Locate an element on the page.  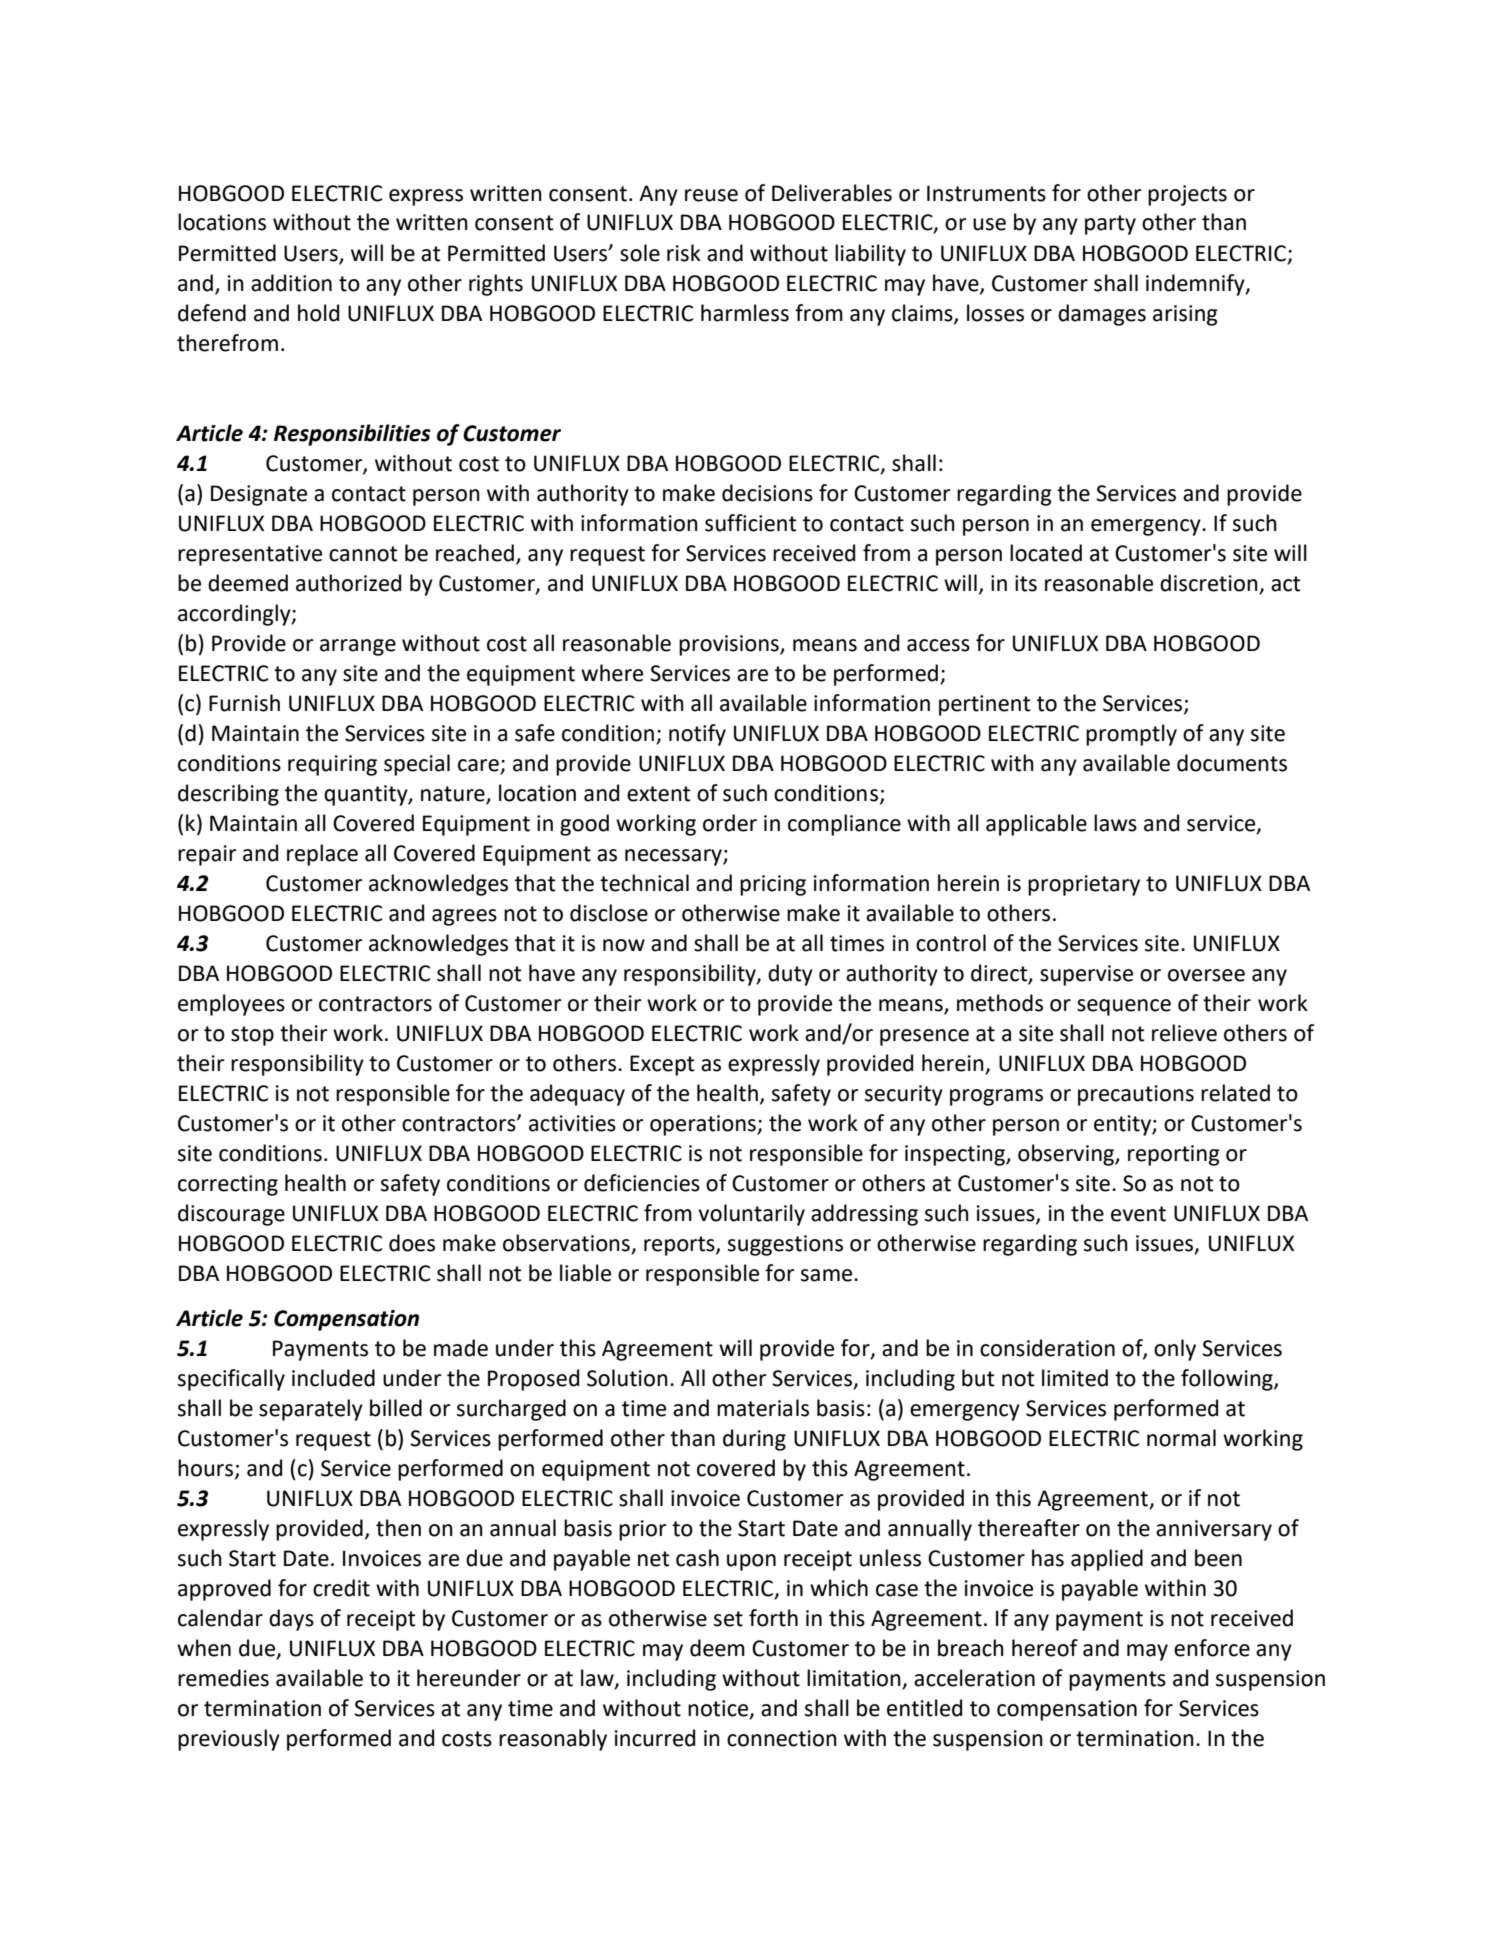
addition is located at coordinates (291, 283).
